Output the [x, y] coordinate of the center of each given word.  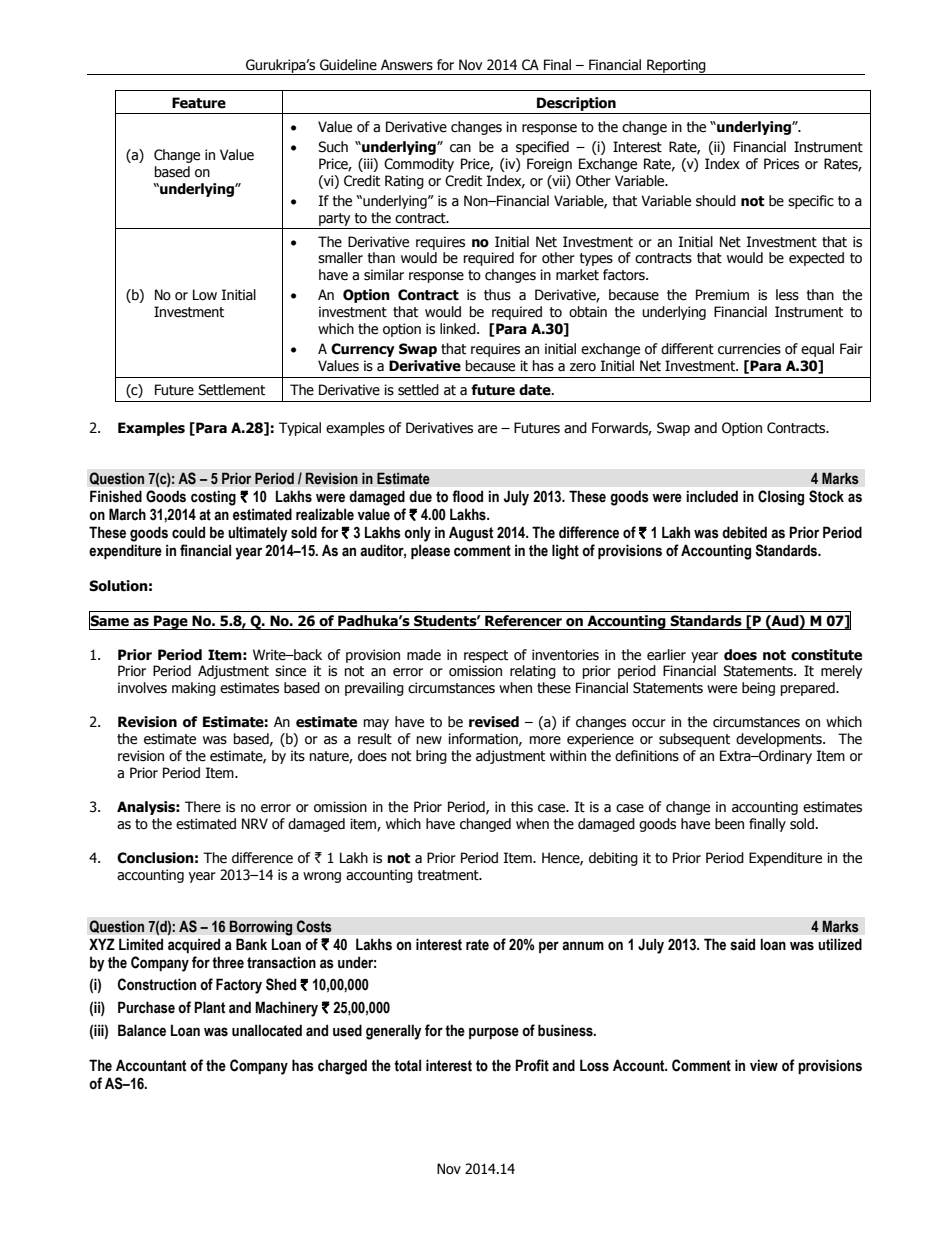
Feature [199, 103]
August [471, 534]
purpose [494, 1033]
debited [744, 532]
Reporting [676, 67]
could [188, 532]
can [460, 148]
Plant [209, 1007]
